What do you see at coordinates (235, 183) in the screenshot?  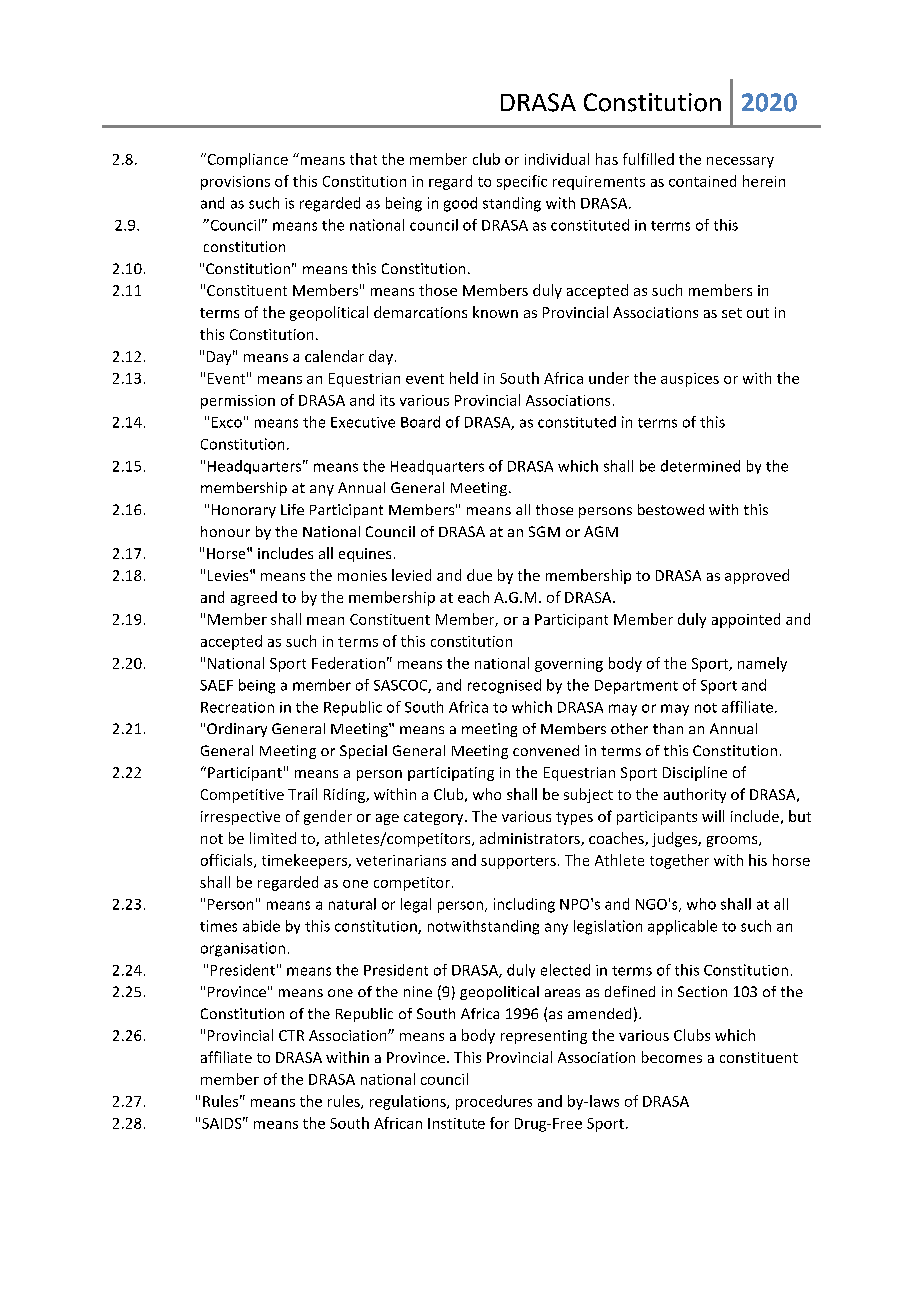 I see `provisions` at bounding box center [235, 183].
